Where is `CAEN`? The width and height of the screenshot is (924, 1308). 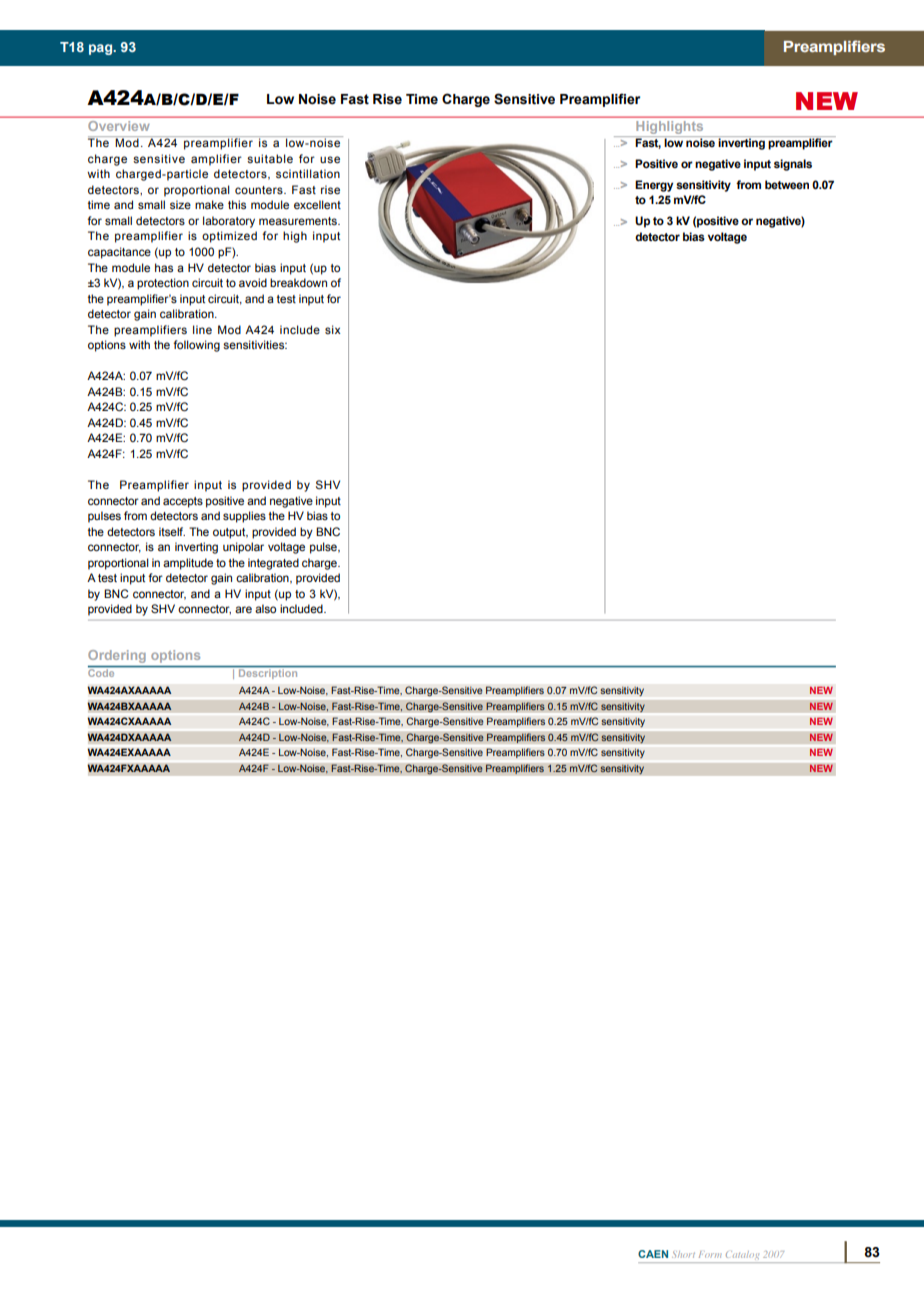
CAEN is located at coordinates (653, 1254).
